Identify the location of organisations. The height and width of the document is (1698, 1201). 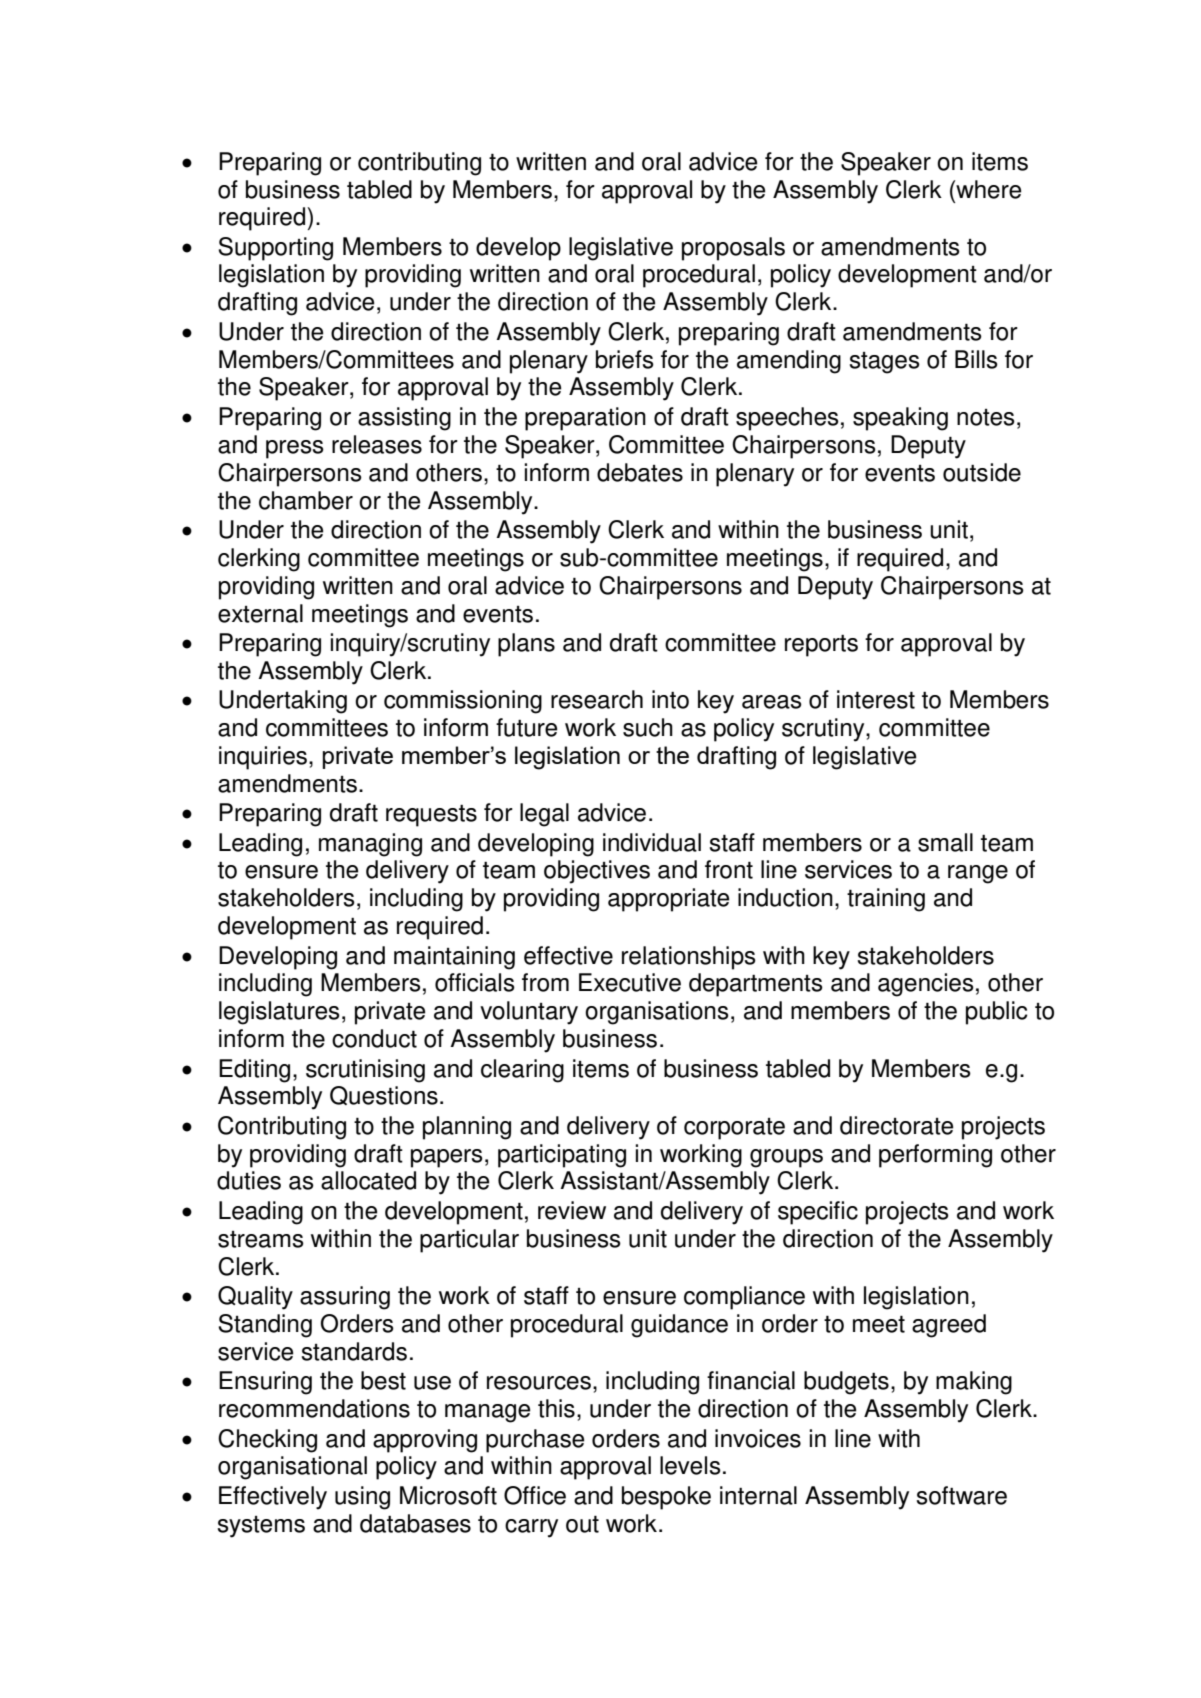
(657, 1013).
